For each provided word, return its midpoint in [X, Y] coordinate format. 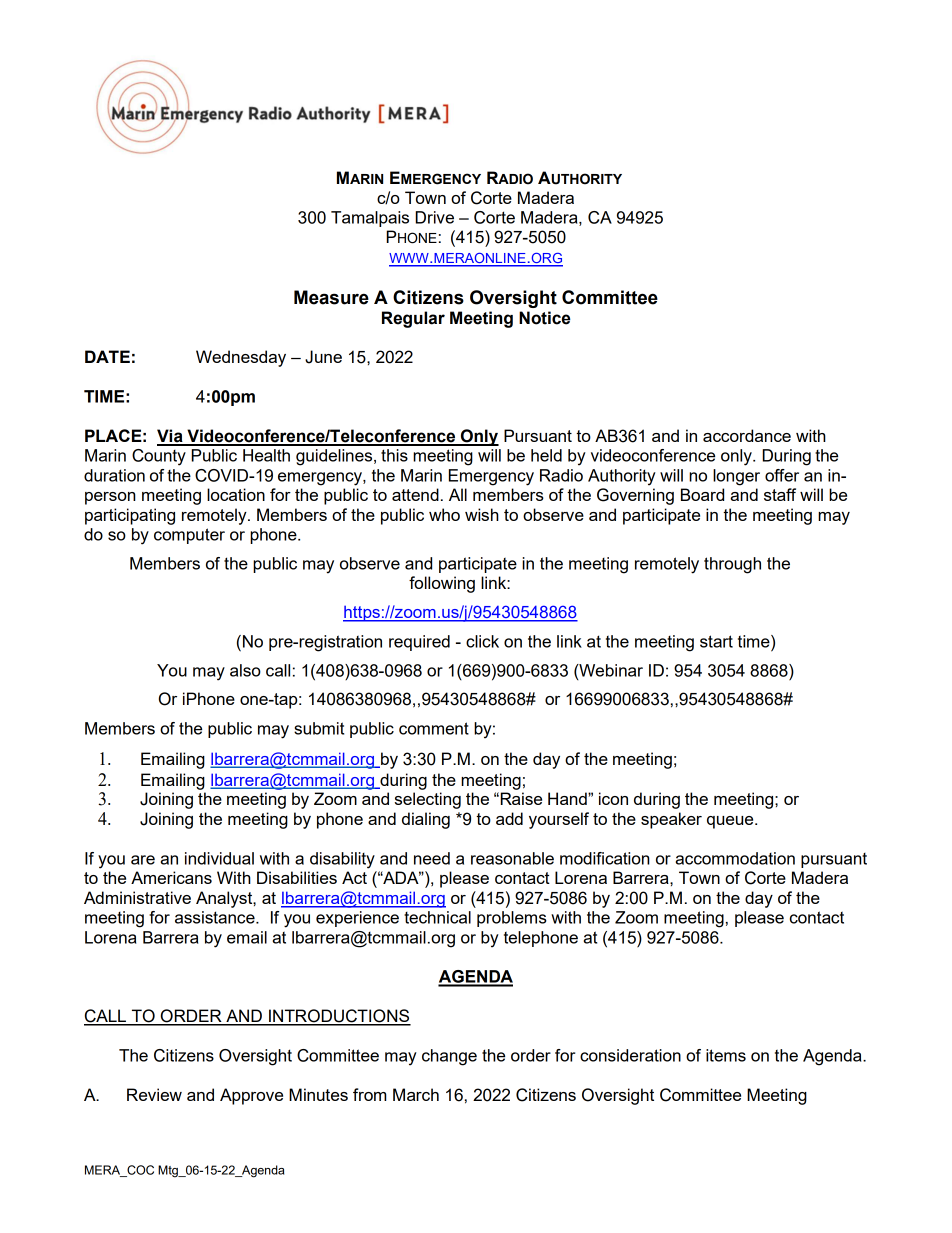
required [419, 643]
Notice [544, 318]
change [449, 1057]
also [245, 670]
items [726, 1055]
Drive [434, 217]
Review [154, 1094]
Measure [331, 297]
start [716, 641]
